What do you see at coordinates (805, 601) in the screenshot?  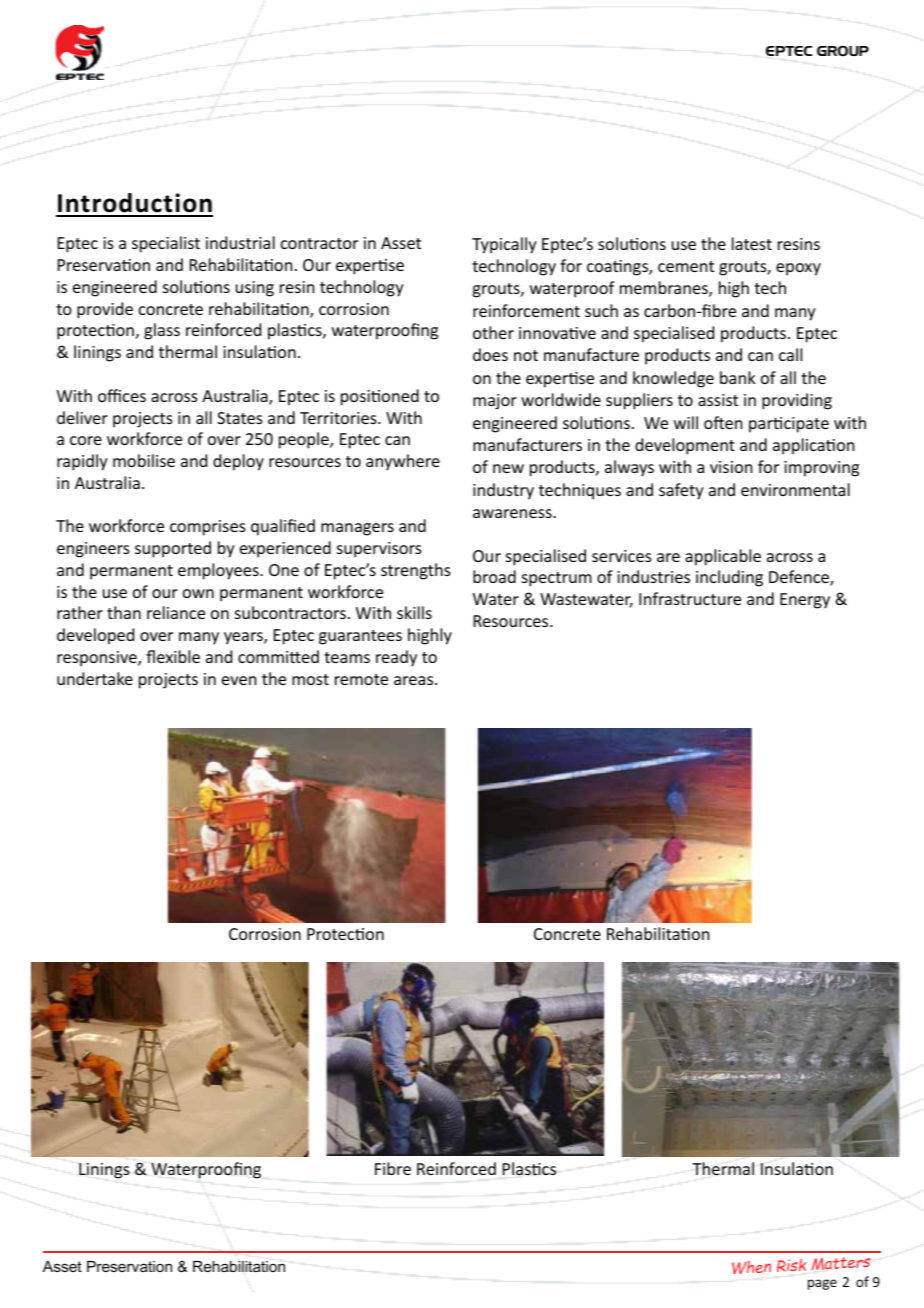 I see `Energy` at bounding box center [805, 601].
